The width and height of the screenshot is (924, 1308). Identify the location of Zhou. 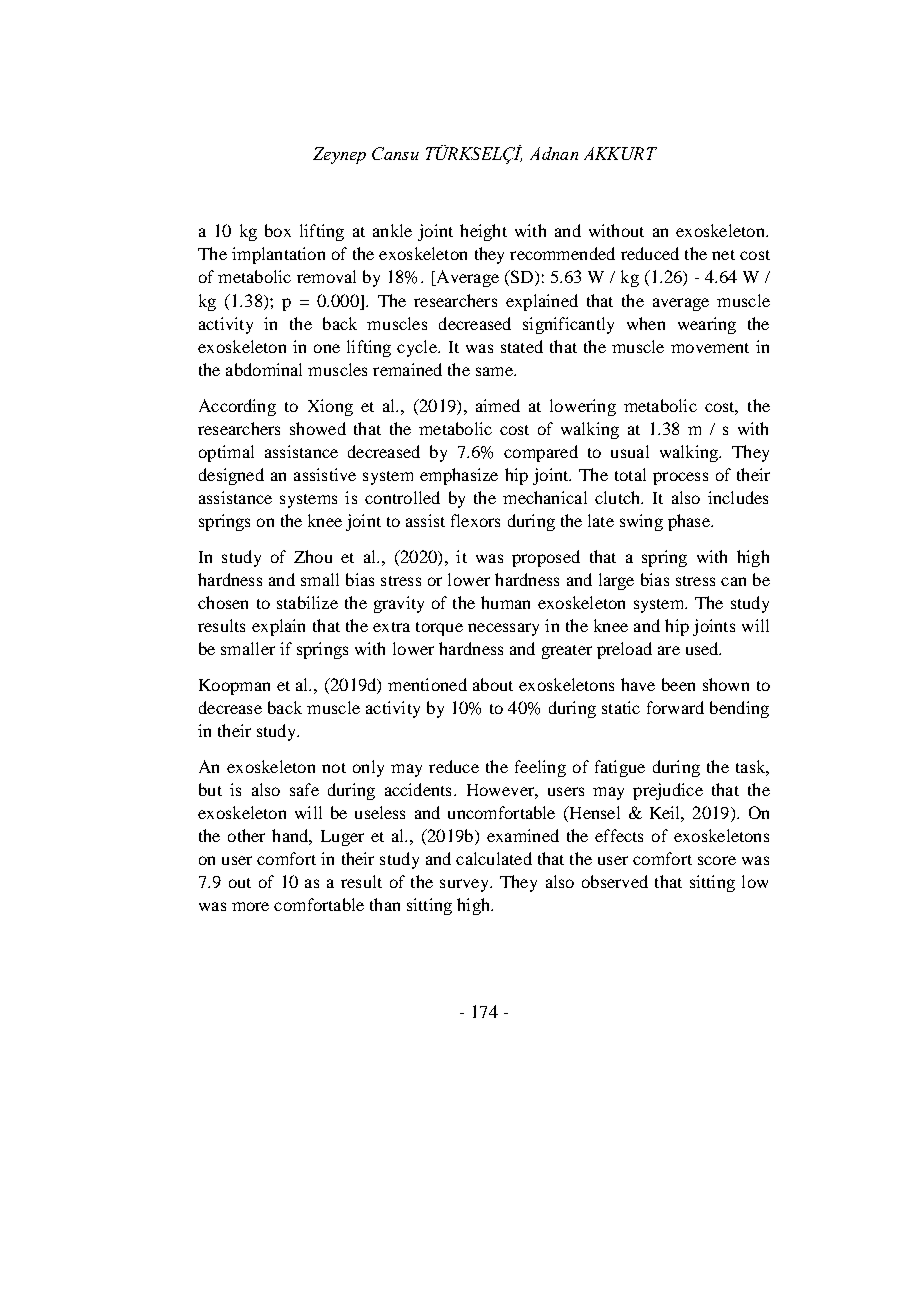
(313, 556).
